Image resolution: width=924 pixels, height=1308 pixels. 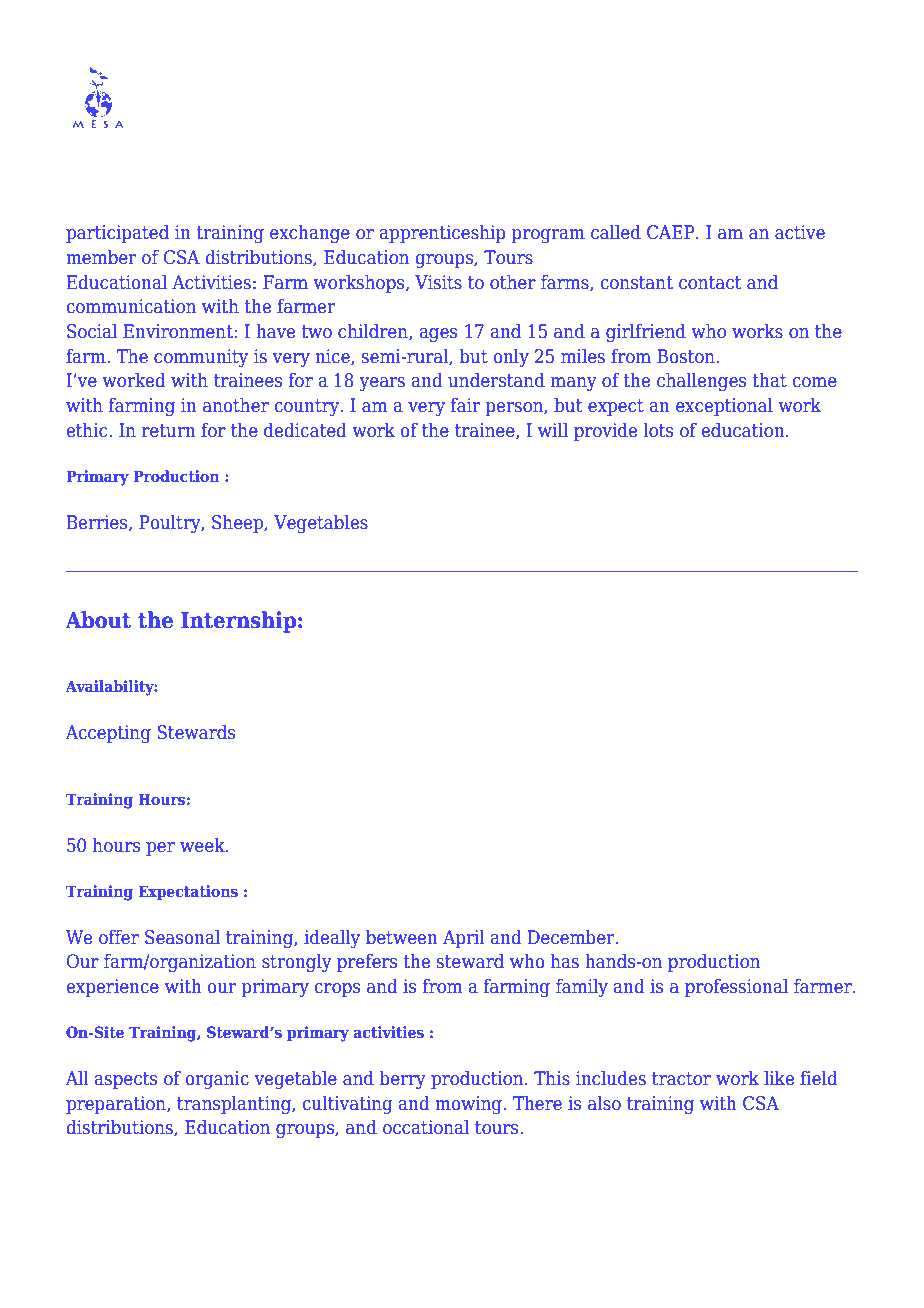 I want to click on organic, so click(x=217, y=1080).
